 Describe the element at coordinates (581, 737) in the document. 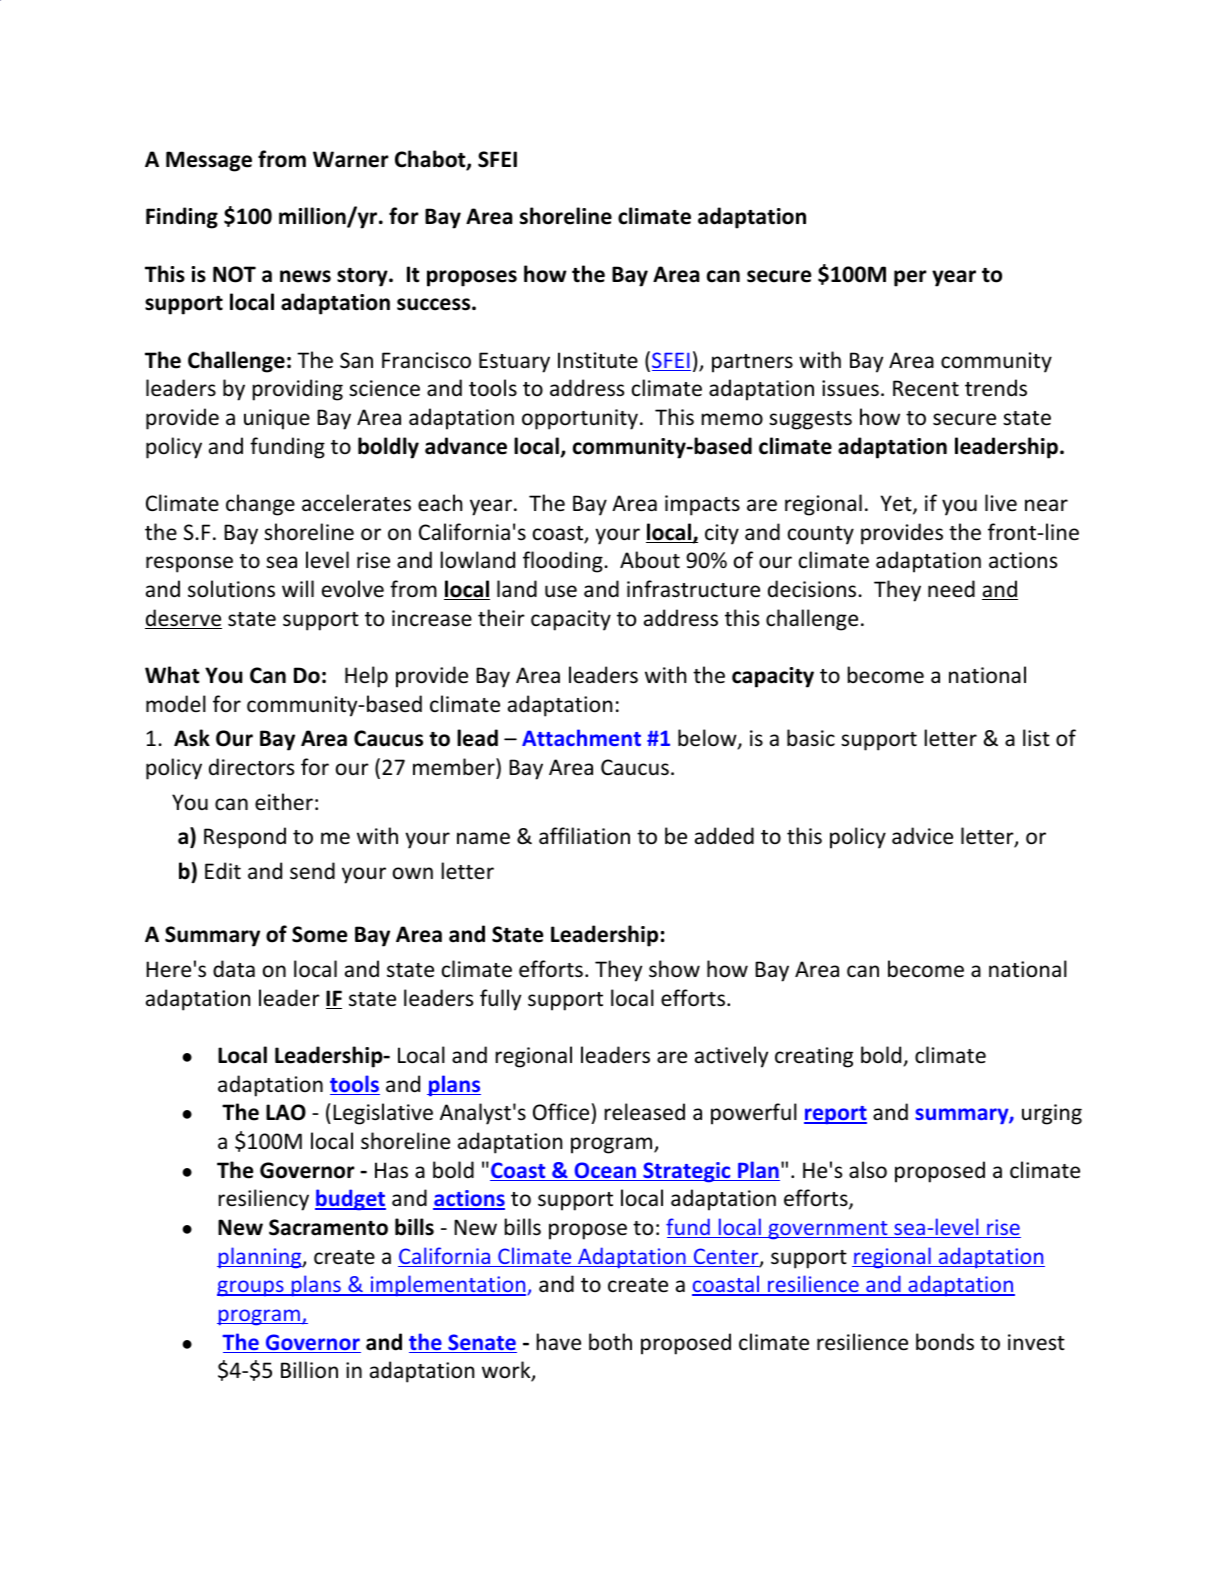

I see `Attachment` at that location.
